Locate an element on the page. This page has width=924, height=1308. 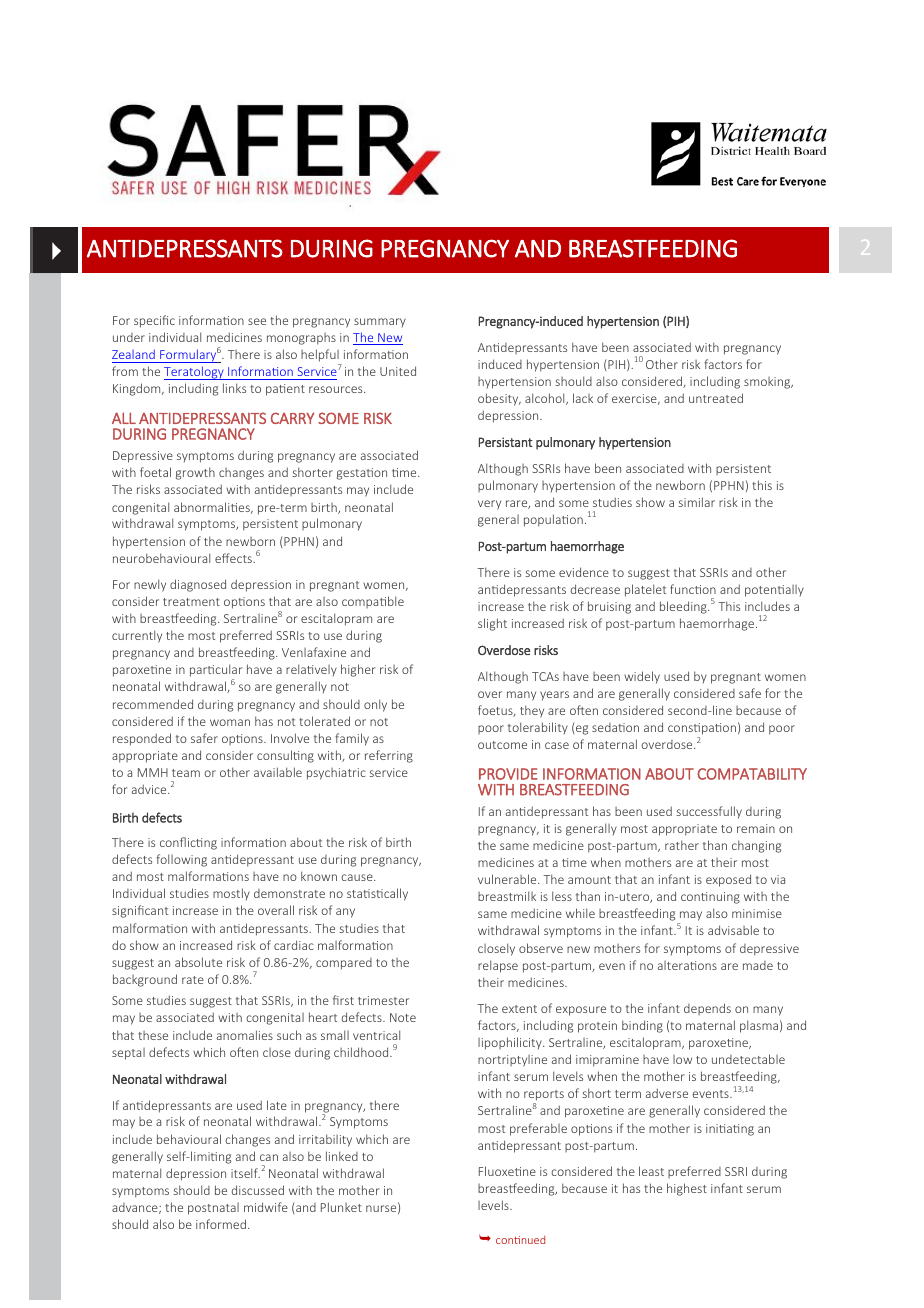
untreated is located at coordinates (716, 398).
